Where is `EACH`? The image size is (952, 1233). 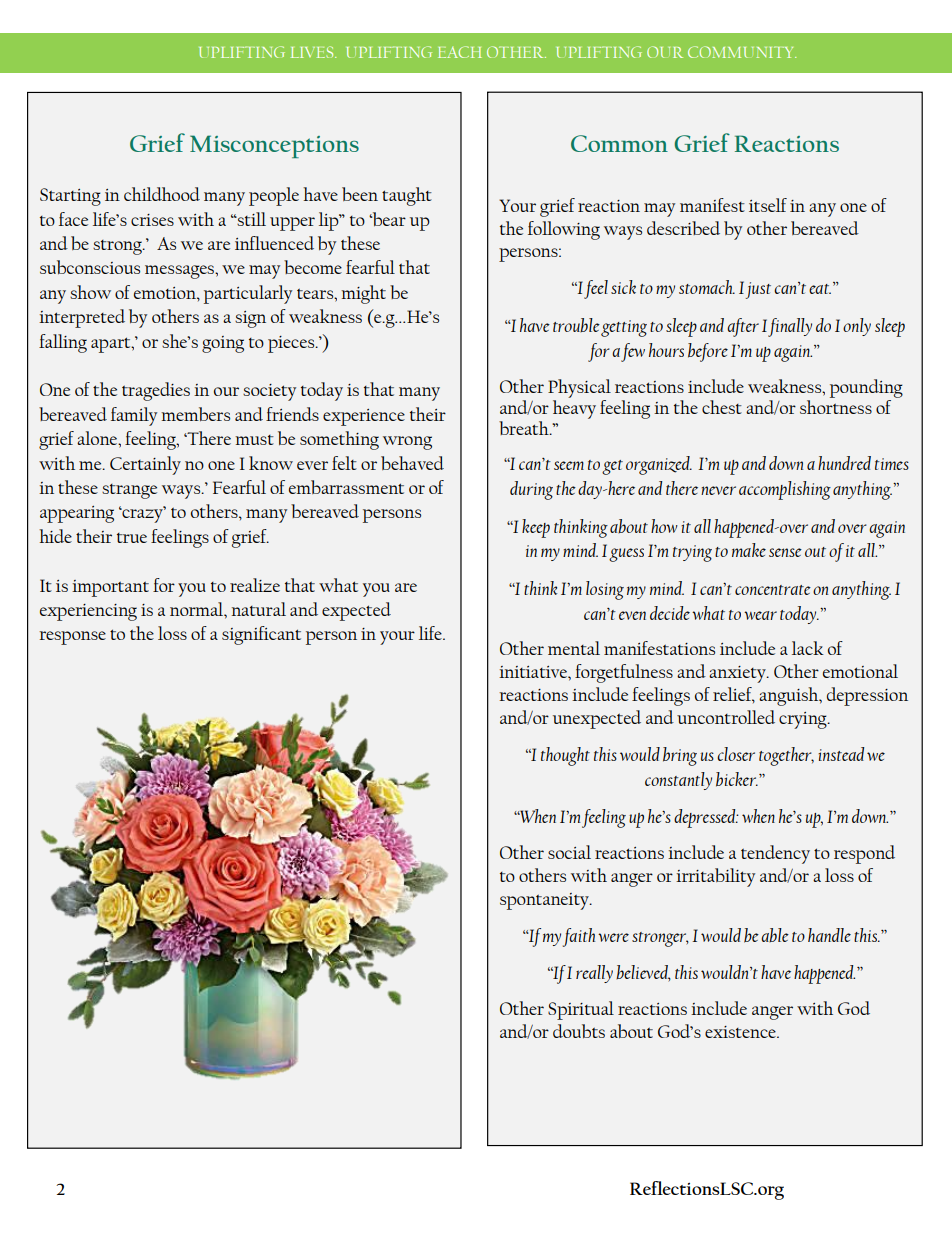
EACH is located at coordinates (460, 52).
